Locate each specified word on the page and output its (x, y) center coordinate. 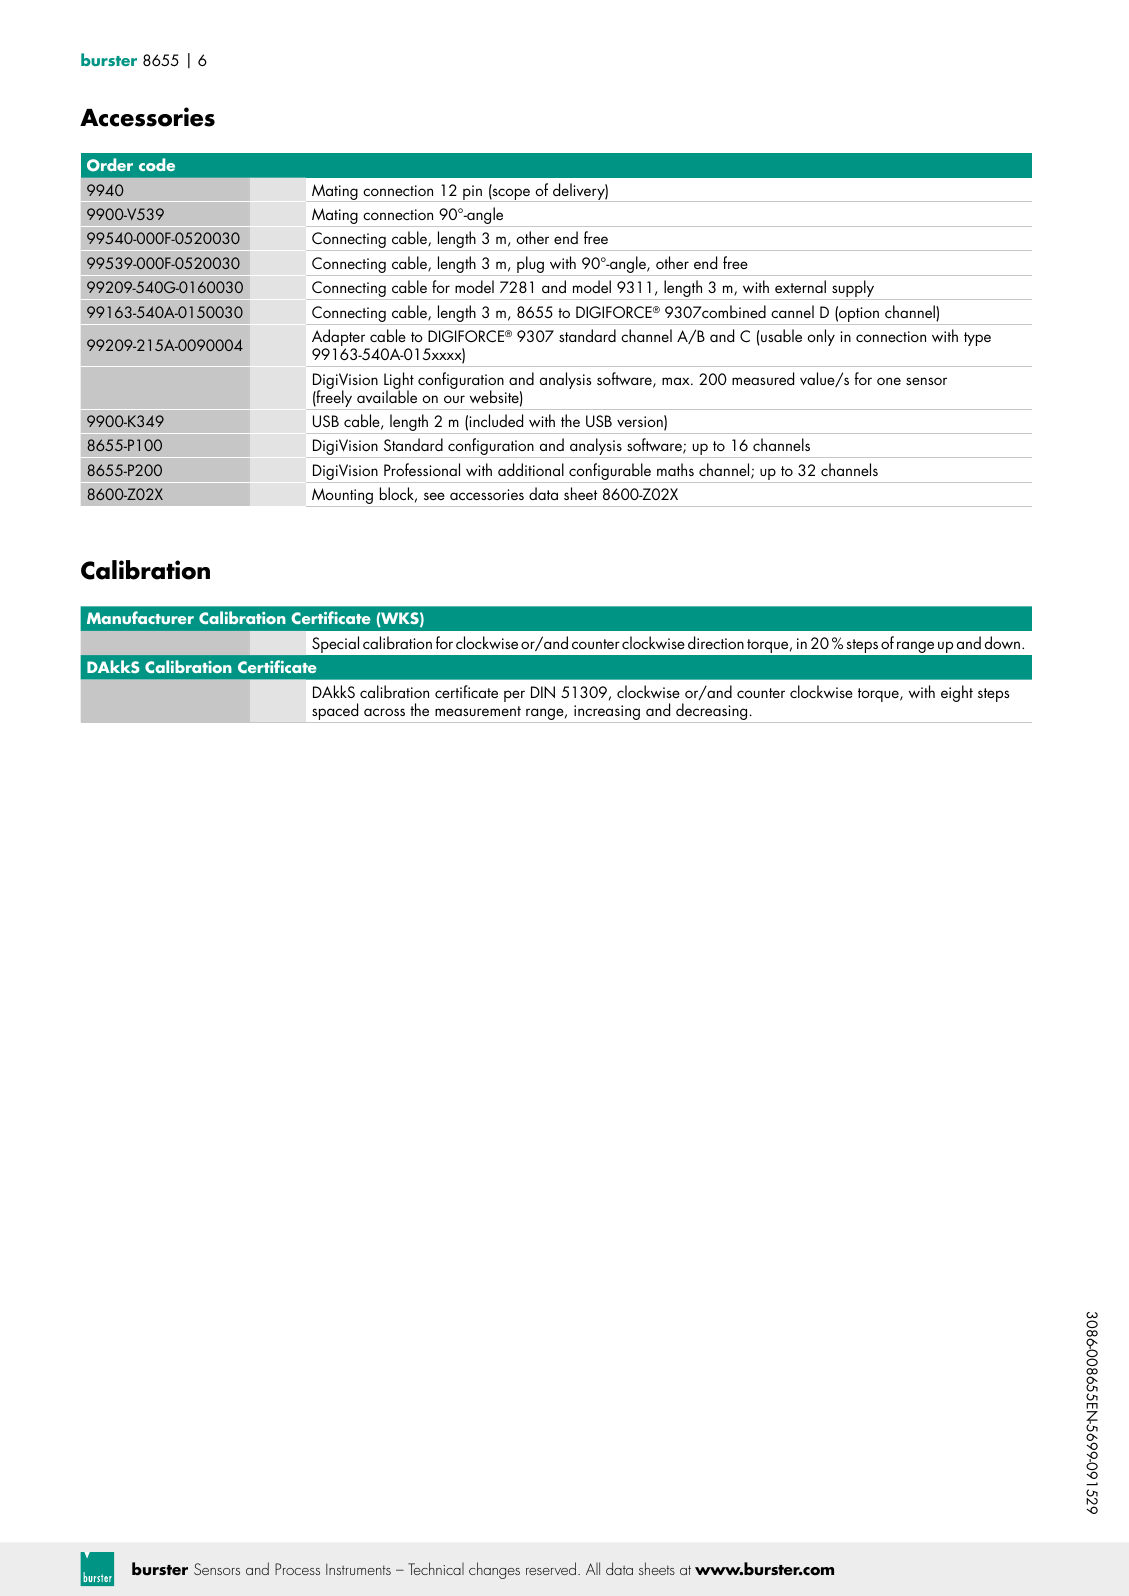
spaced (335, 713)
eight (957, 693)
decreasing (712, 713)
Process (297, 1569)
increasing (607, 714)
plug (530, 266)
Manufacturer (140, 617)
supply (853, 290)
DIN (543, 692)
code (157, 164)
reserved (551, 1568)
